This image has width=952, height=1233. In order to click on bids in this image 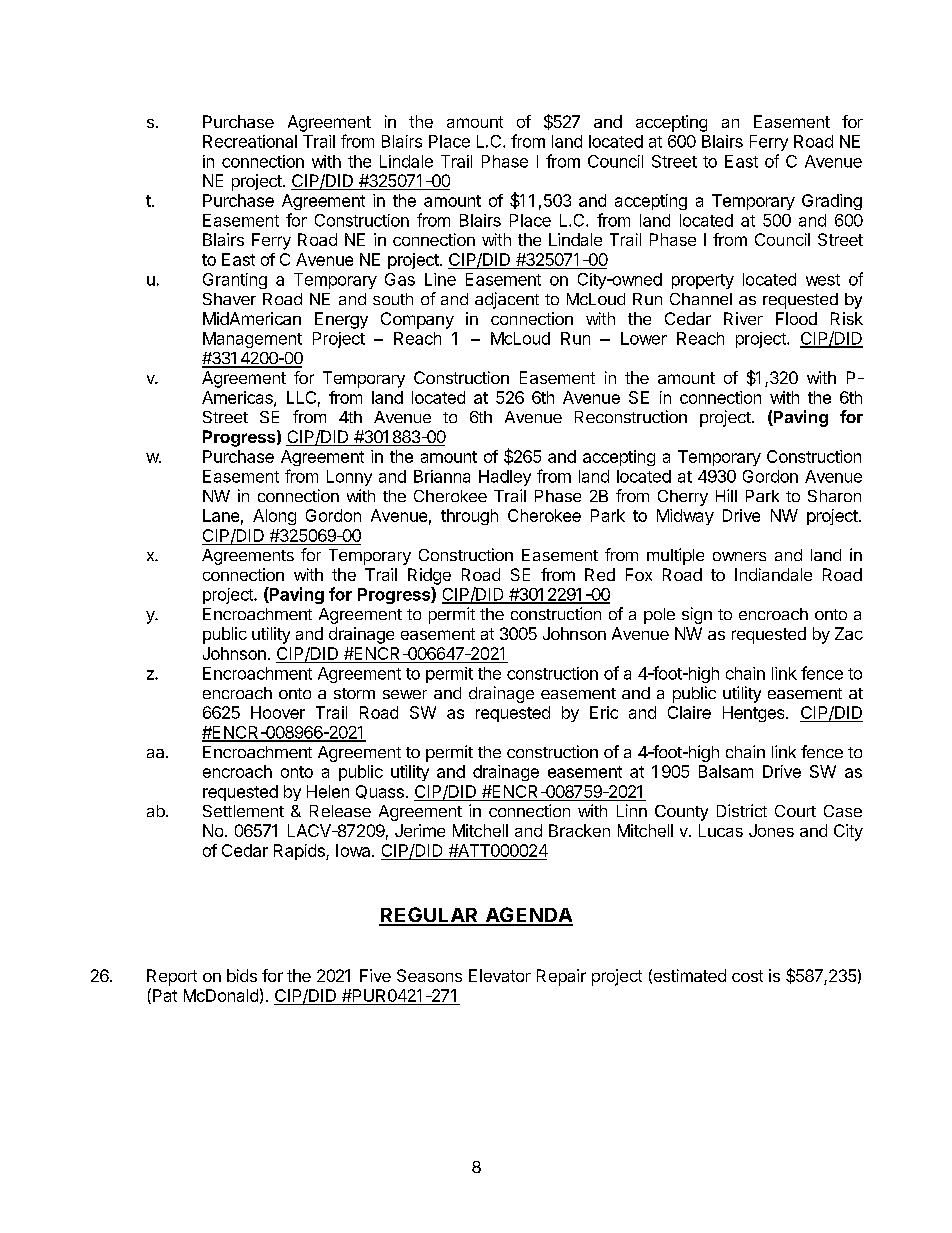, I will do `click(242, 975)`.
